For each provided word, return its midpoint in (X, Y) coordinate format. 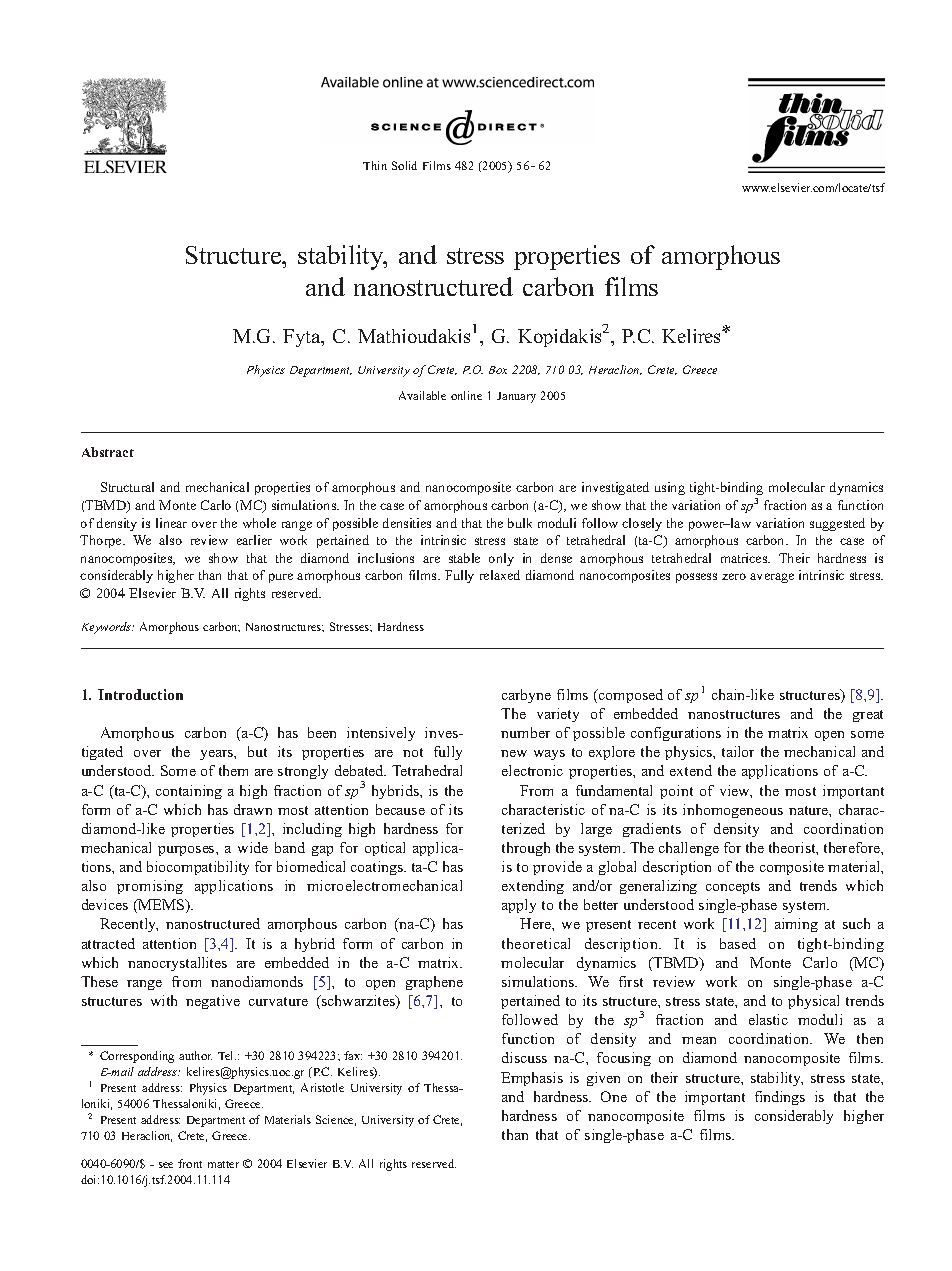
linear (171, 523)
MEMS (162, 906)
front (190, 1163)
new (514, 753)
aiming (796, 925)
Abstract (108, 452)
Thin (375, 165)
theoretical (536, 943)
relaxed (500, 575)
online (466, 395)
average (772, 578)
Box (498, 370)
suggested (837, 524)
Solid (404, 165)
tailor (738, 751)
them (233, 770)
